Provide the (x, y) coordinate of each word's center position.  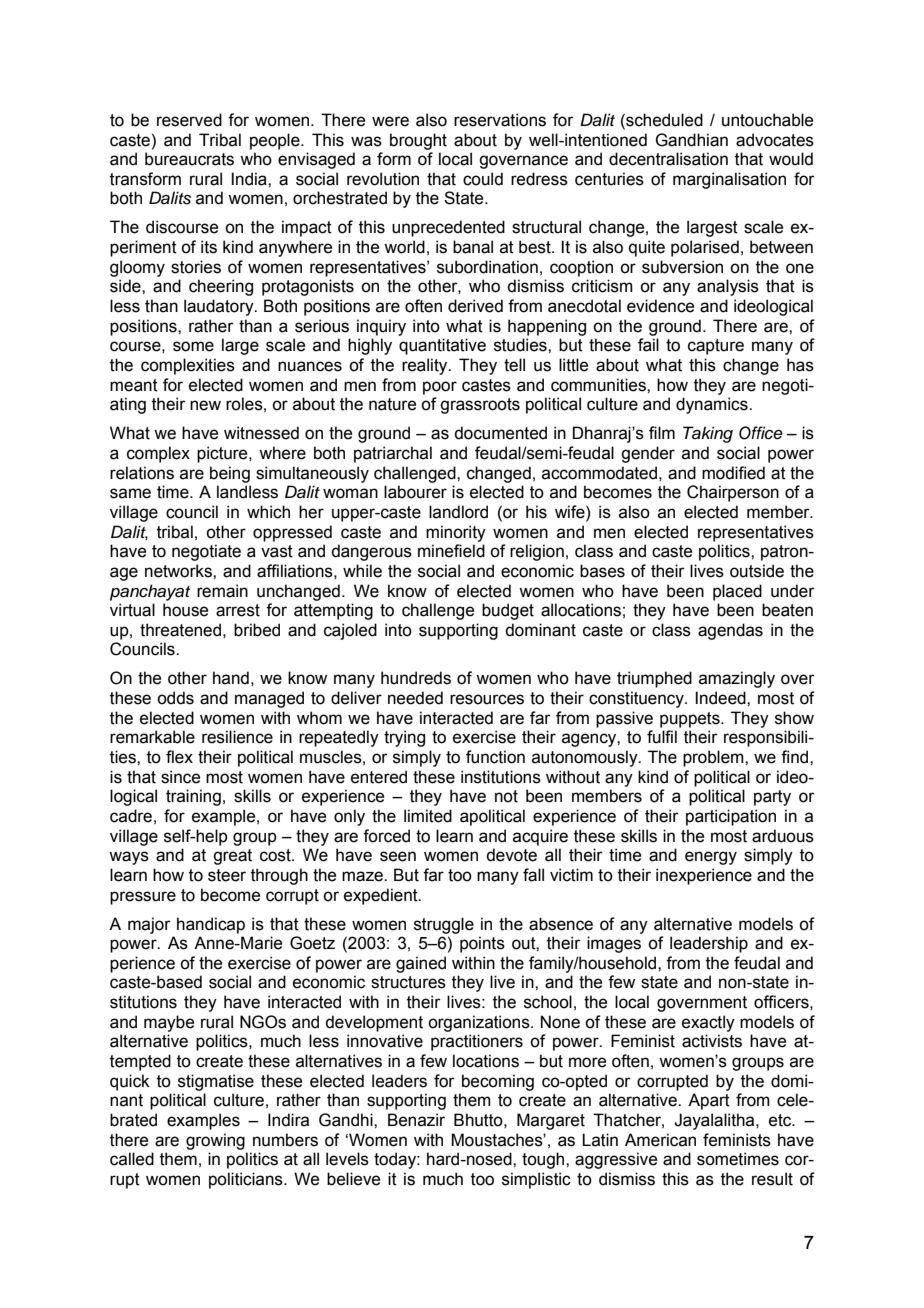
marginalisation (729, 180)
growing (215, 1141)
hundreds (416, 678)
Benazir (416, 1120)
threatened (180, 630)
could (483, 179)
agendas (730, 631)
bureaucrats (189, 159)
